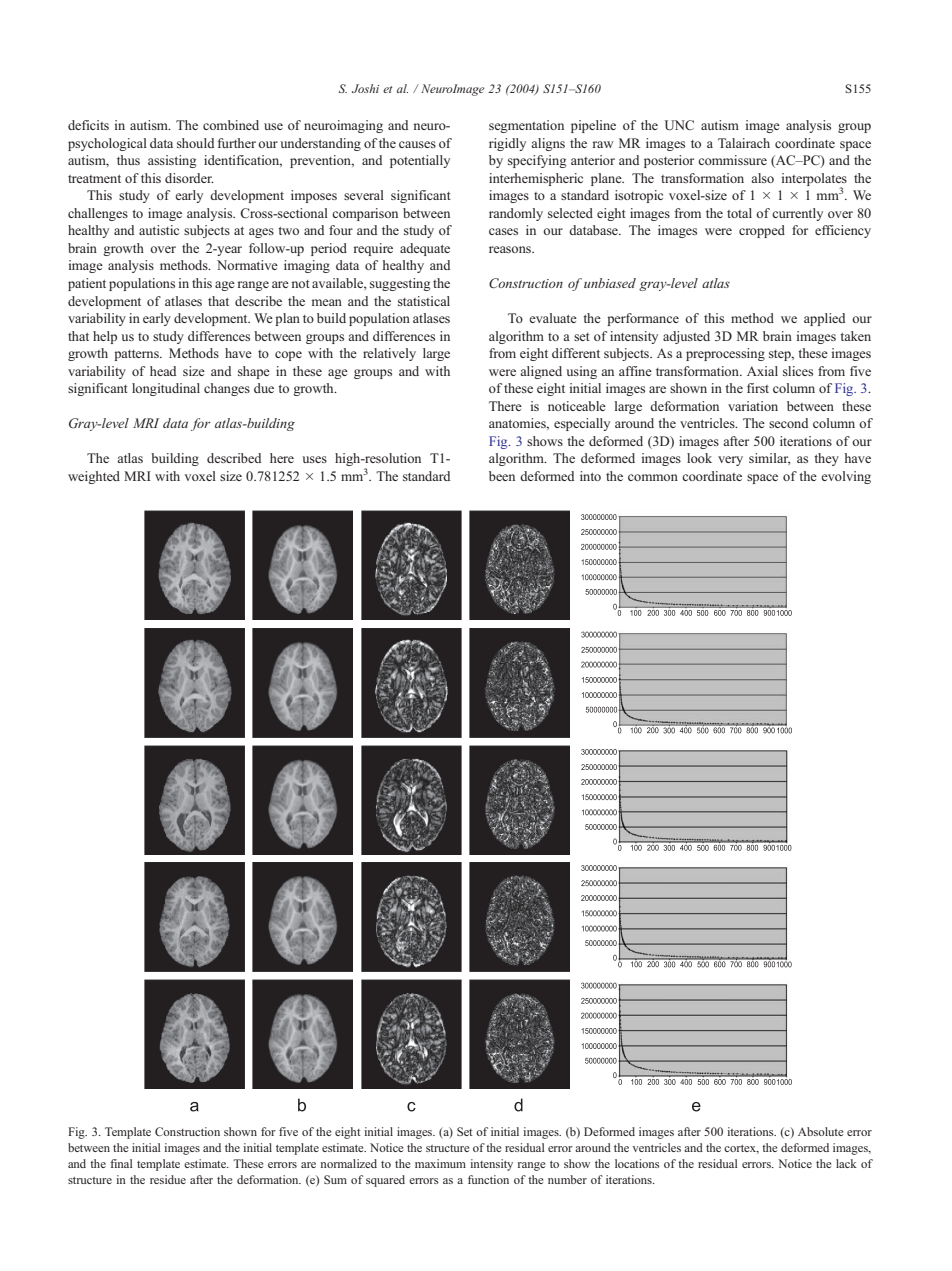 The width and height of the screenshot is (952, 1271). What do you see at coordinates (590, 476) in the screenshot?
I see `into` at bounding box center [590, 476].
